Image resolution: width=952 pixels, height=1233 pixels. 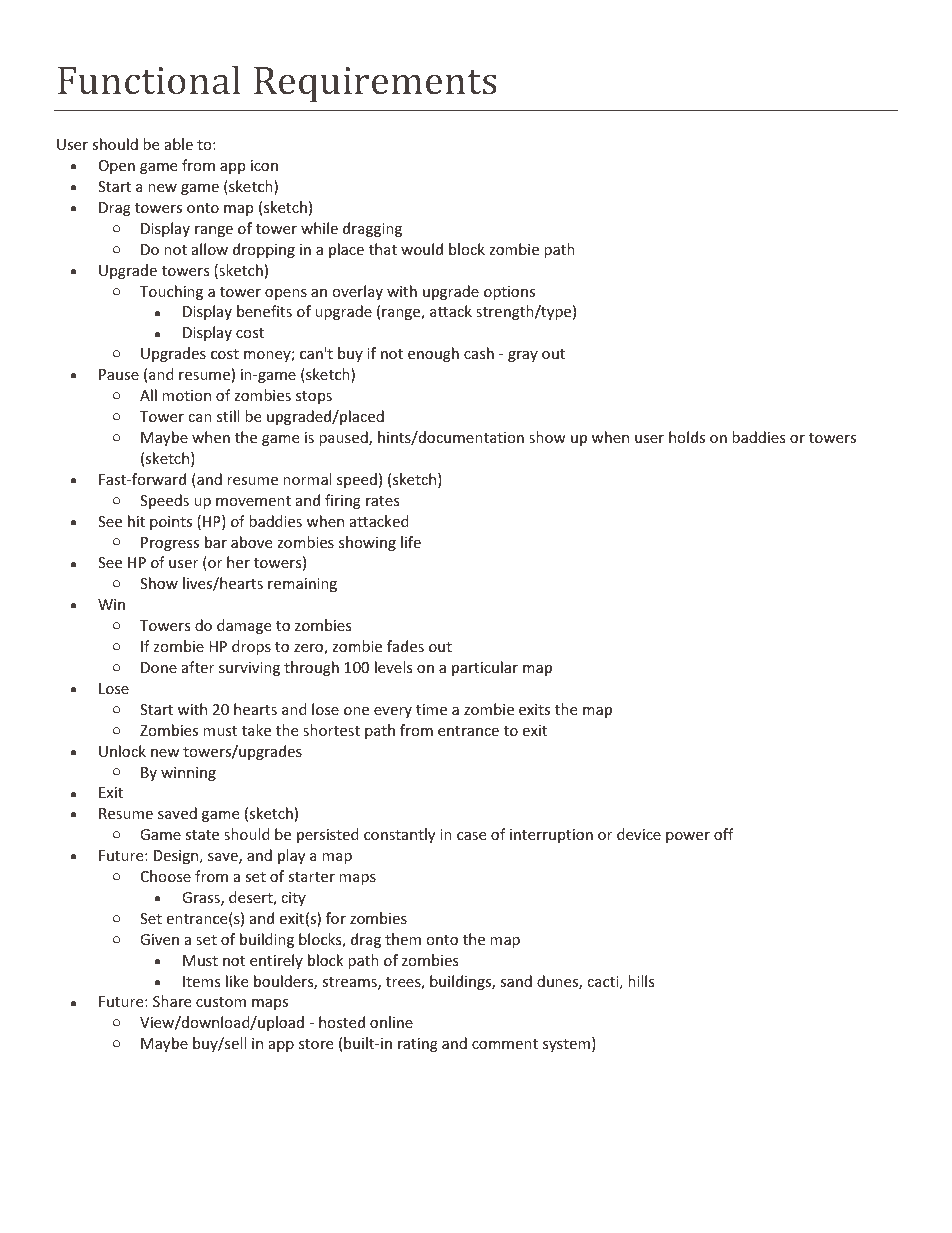 What do you see at coordinates (179, 144) in the image?
I see `able` at bounding box center [179, 144].
